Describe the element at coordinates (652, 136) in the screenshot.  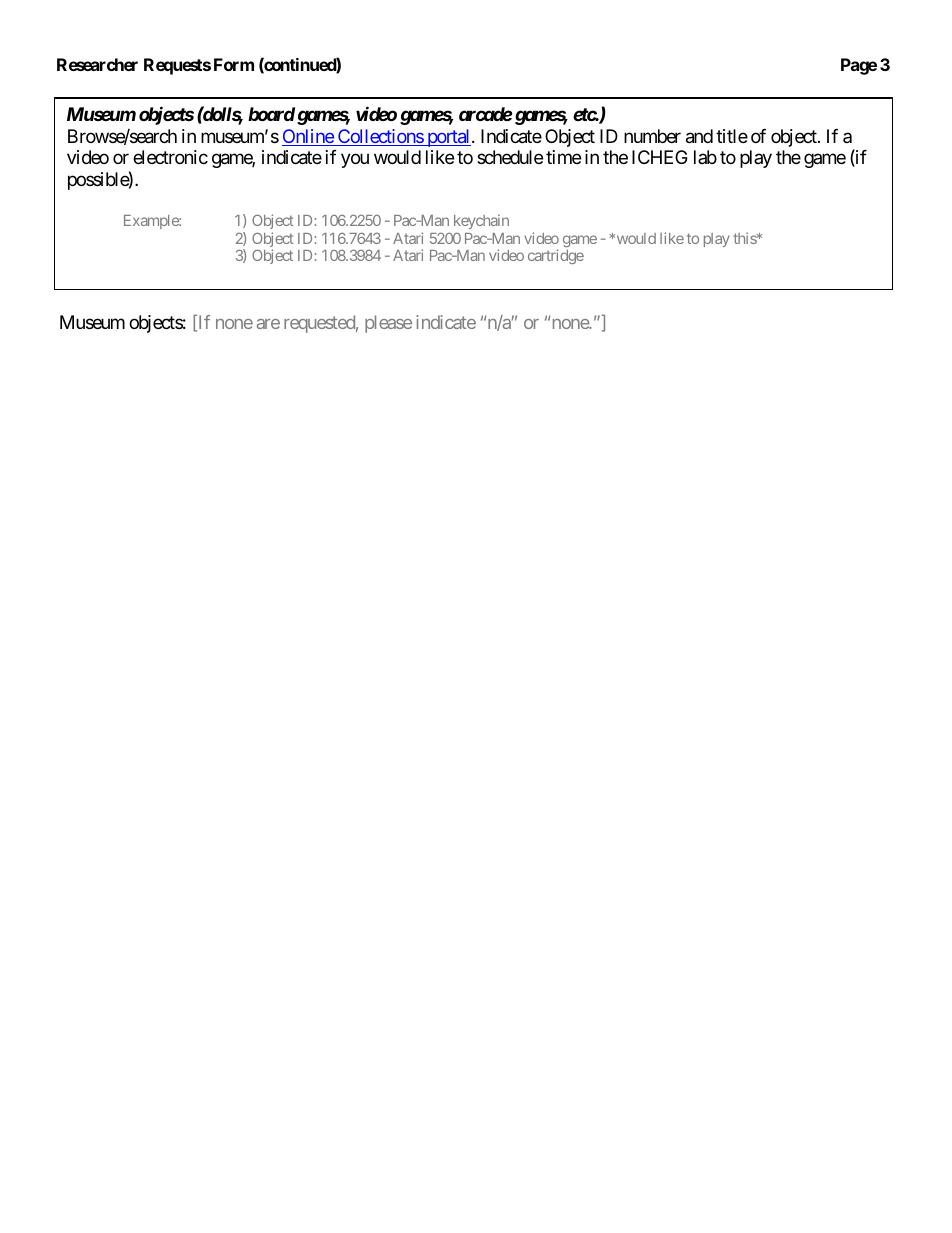
I see `number` at that location.
